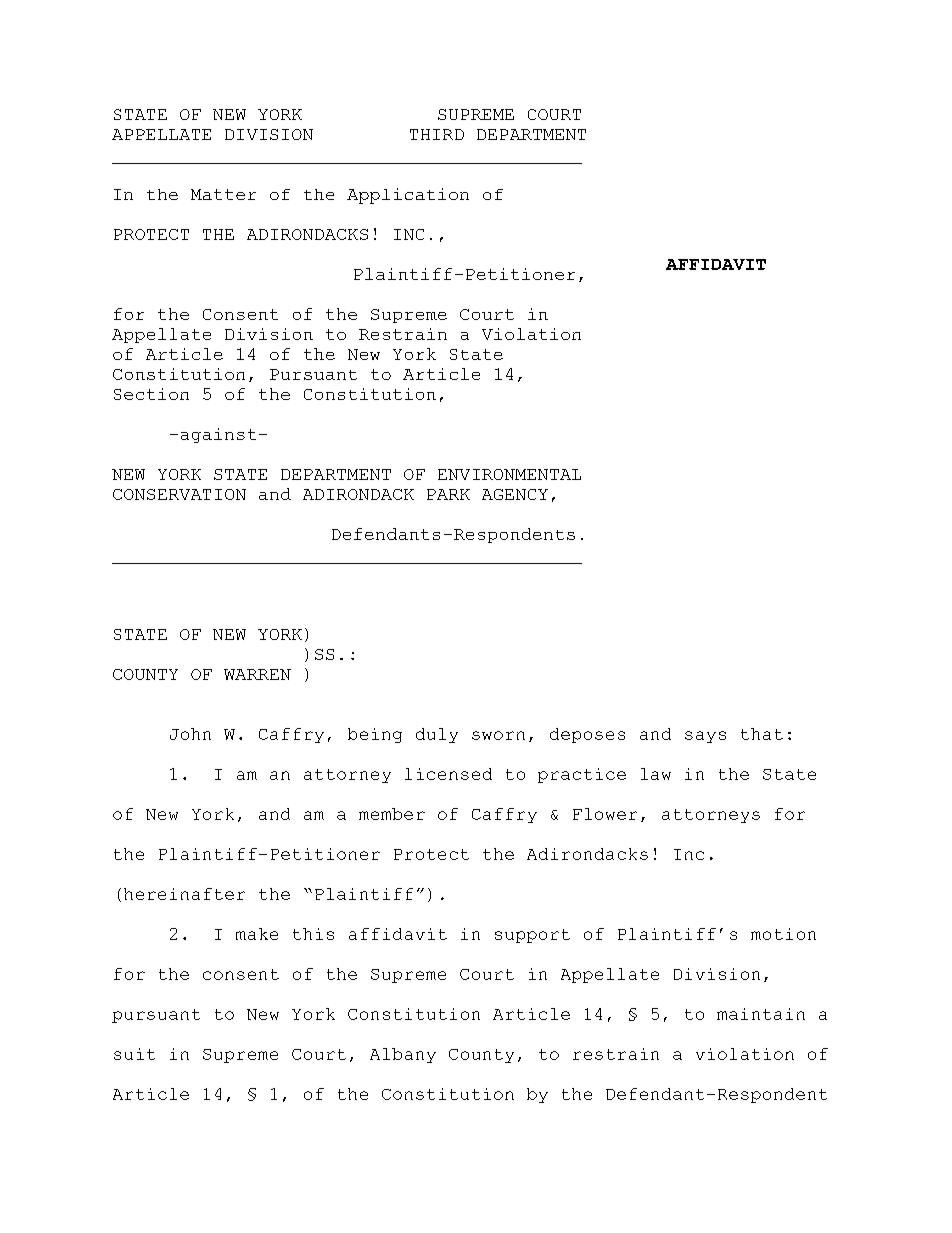 The image size is (952, 1233). What do you see at coordinates (705, 737) in the screenshot?
I see `says` at bounding box center [705, 737].
